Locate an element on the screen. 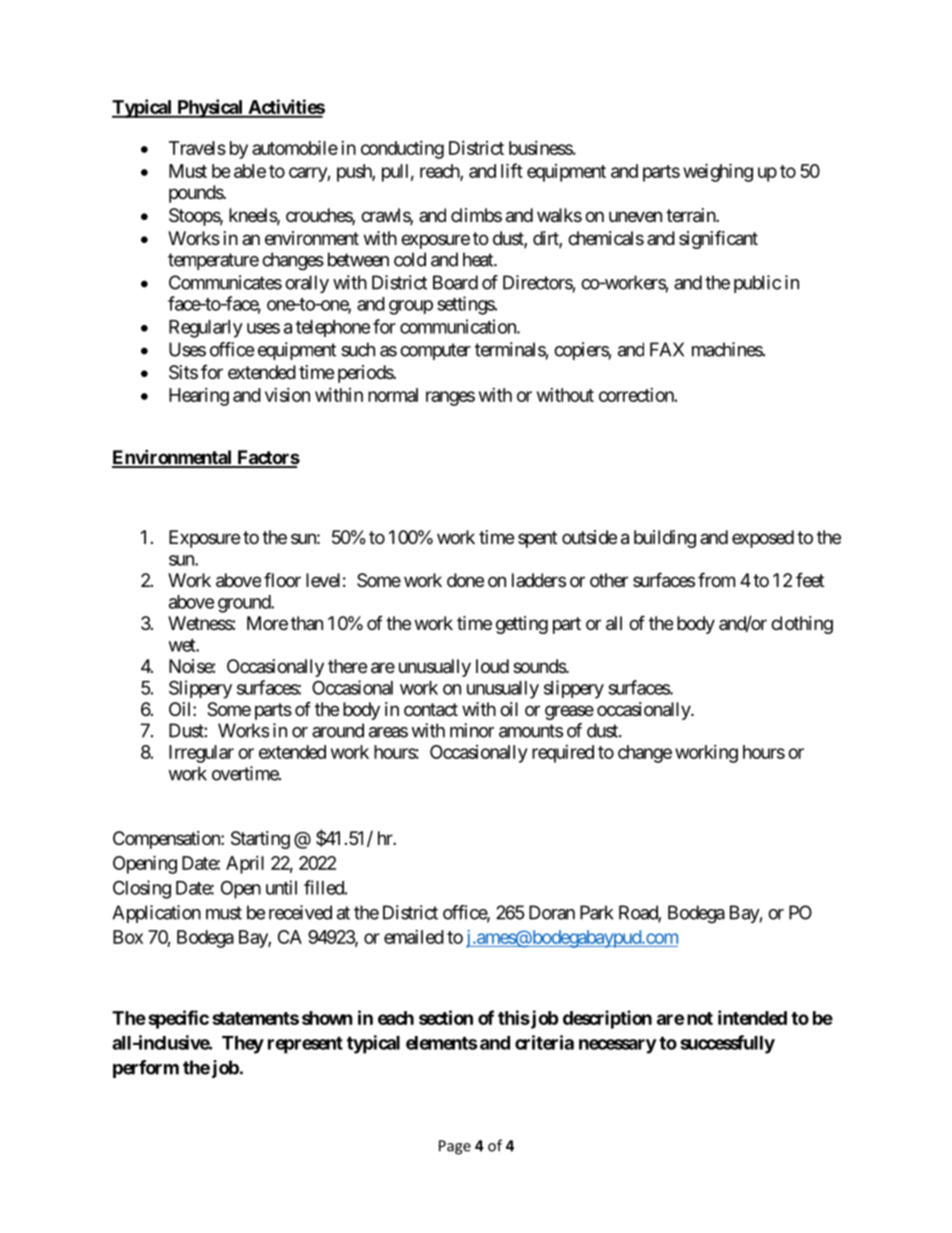  done is located at coordinates (465, 580).
